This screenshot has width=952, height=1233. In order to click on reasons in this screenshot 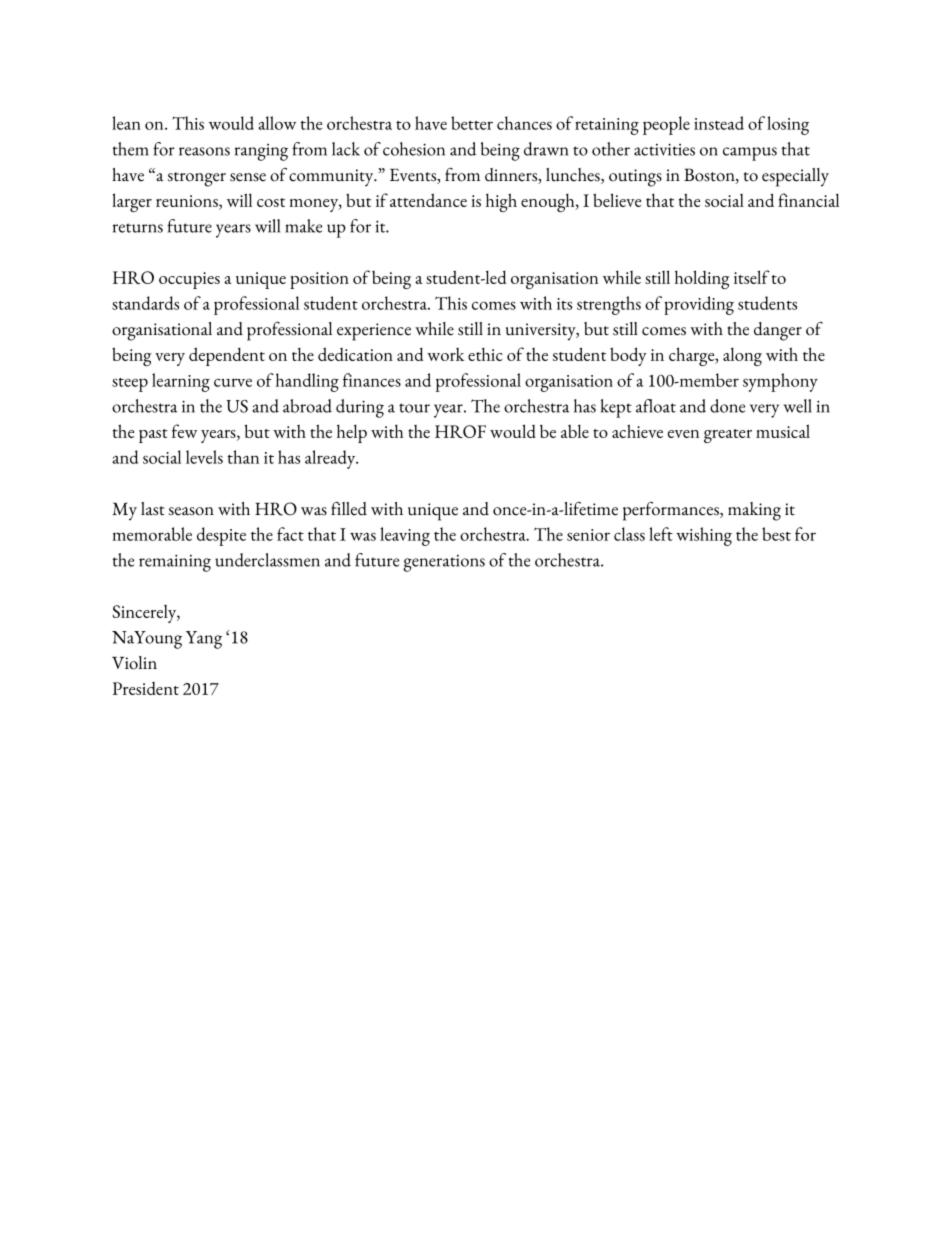, I will do `click(204, 151)`.
